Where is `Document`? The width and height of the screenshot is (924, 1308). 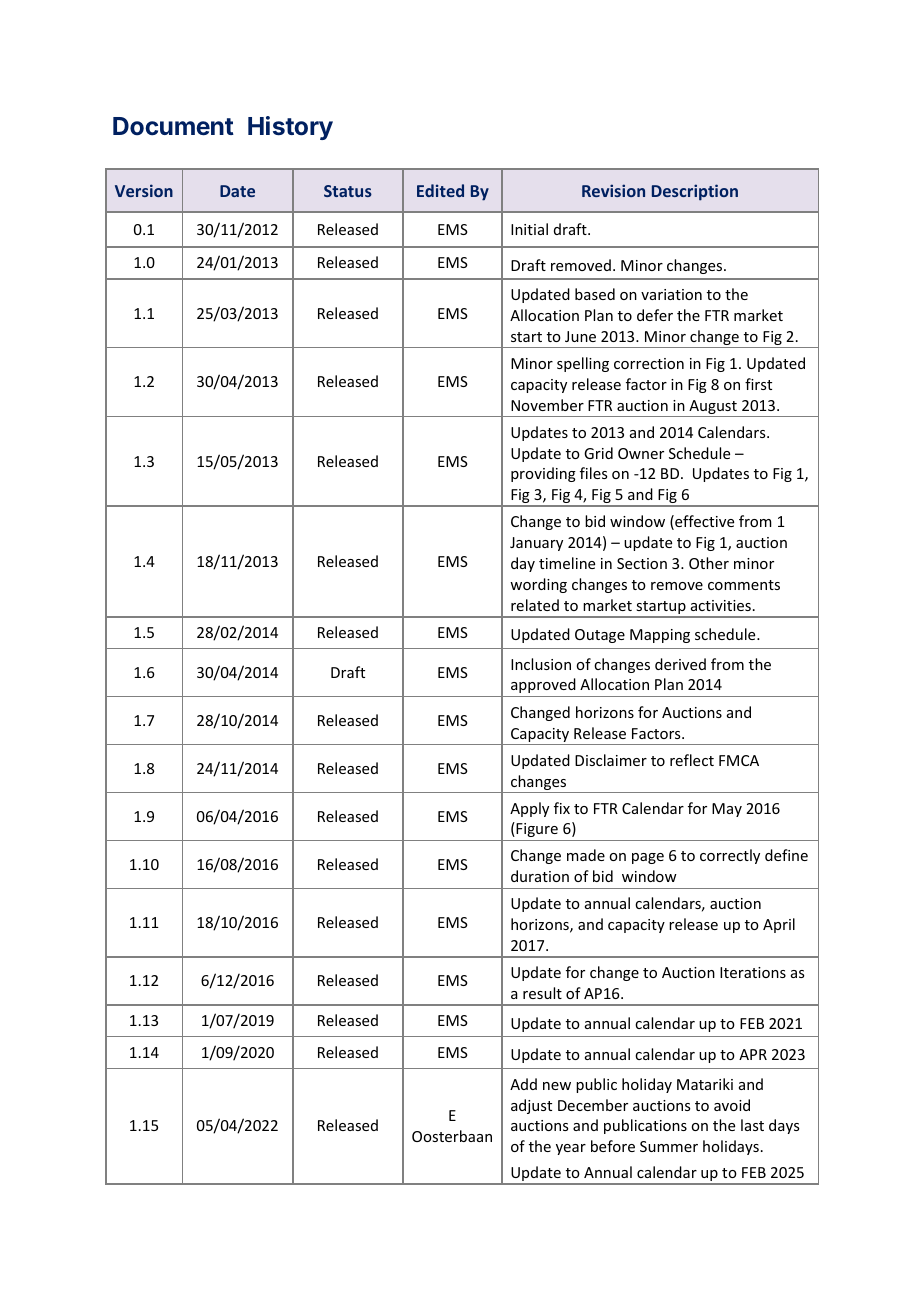
Document is located at coordinates (173, 126).
